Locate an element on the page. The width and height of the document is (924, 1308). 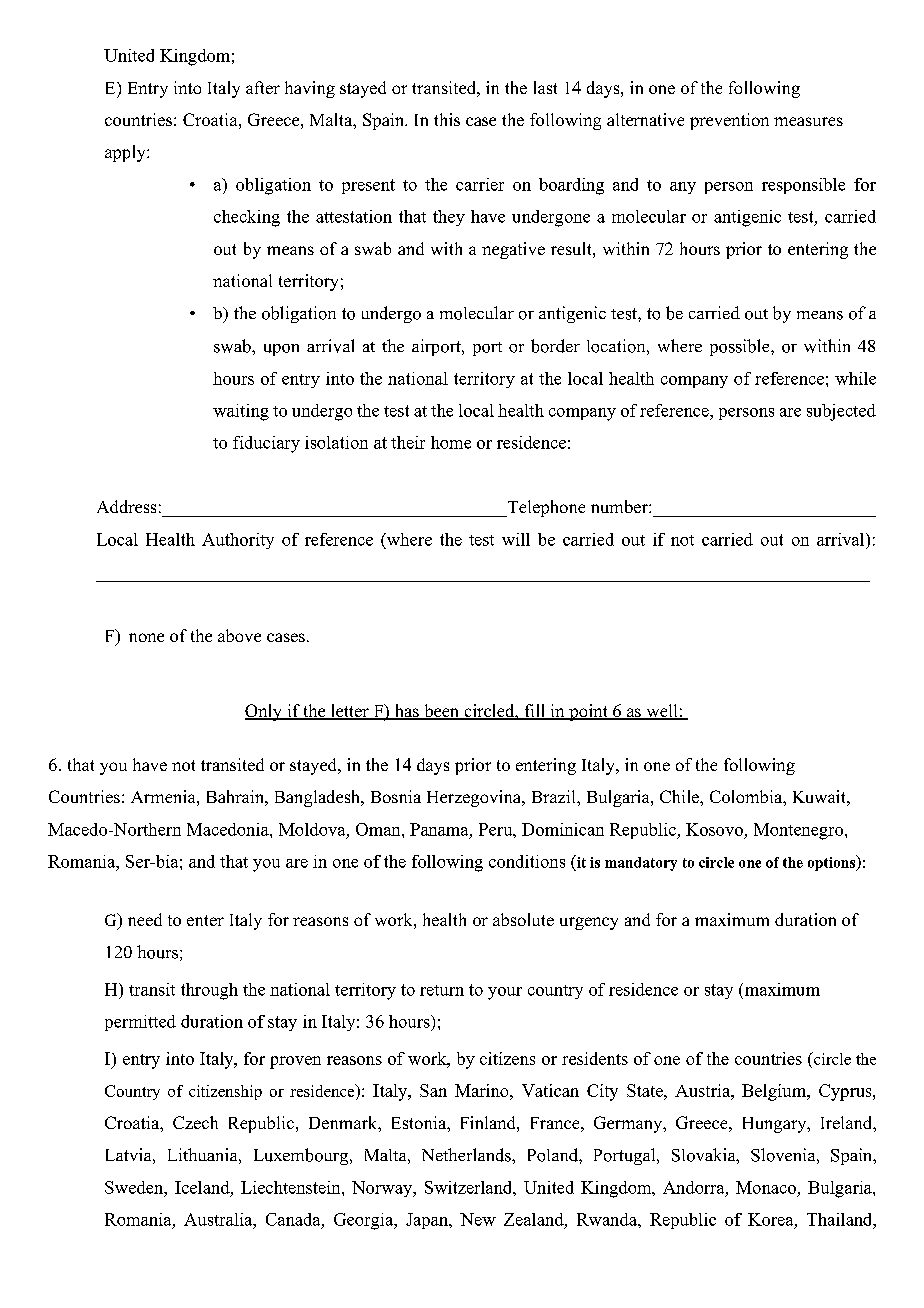
home is located at coordinates (451, 442).
